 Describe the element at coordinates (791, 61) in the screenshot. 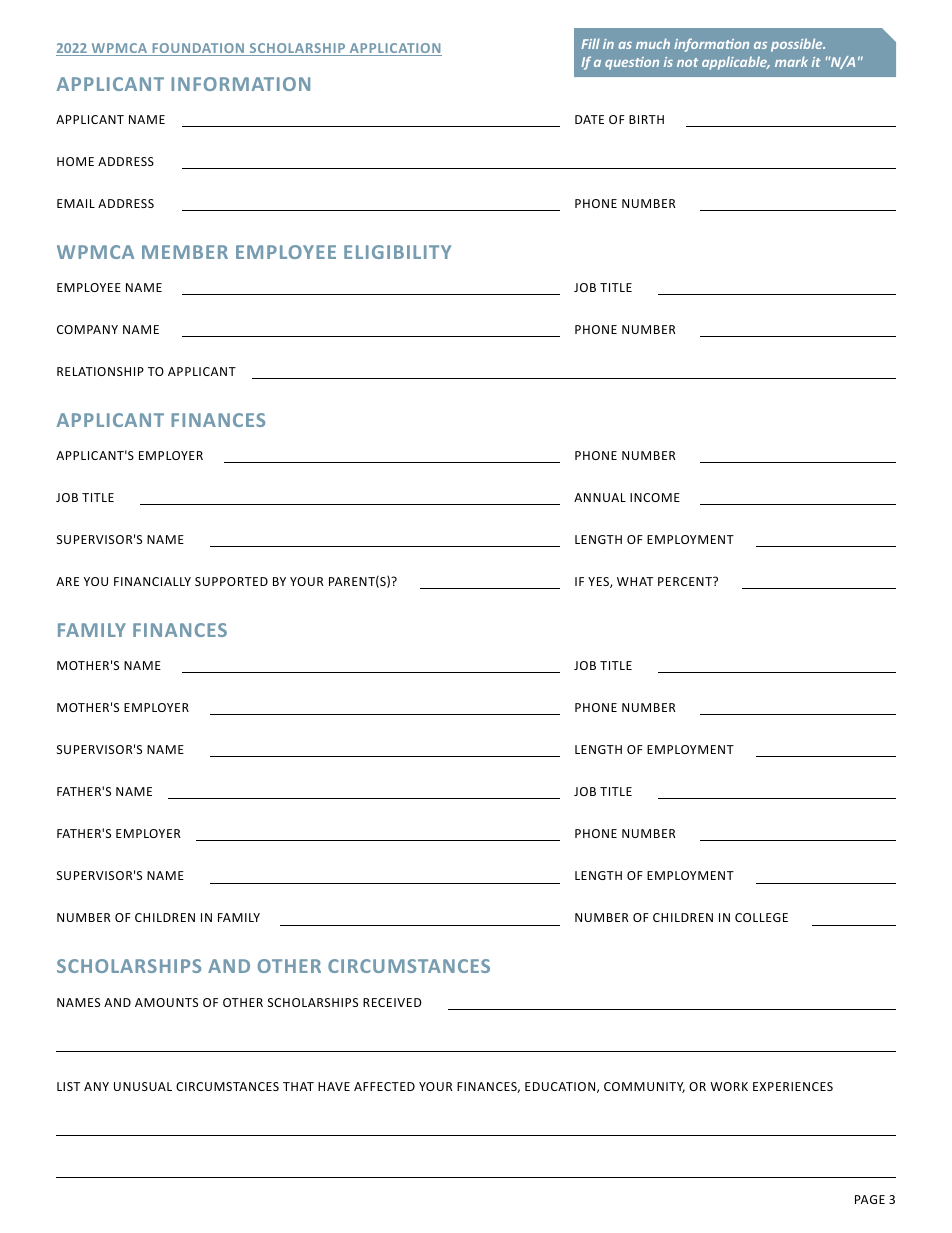

I see `mark` at that location.
